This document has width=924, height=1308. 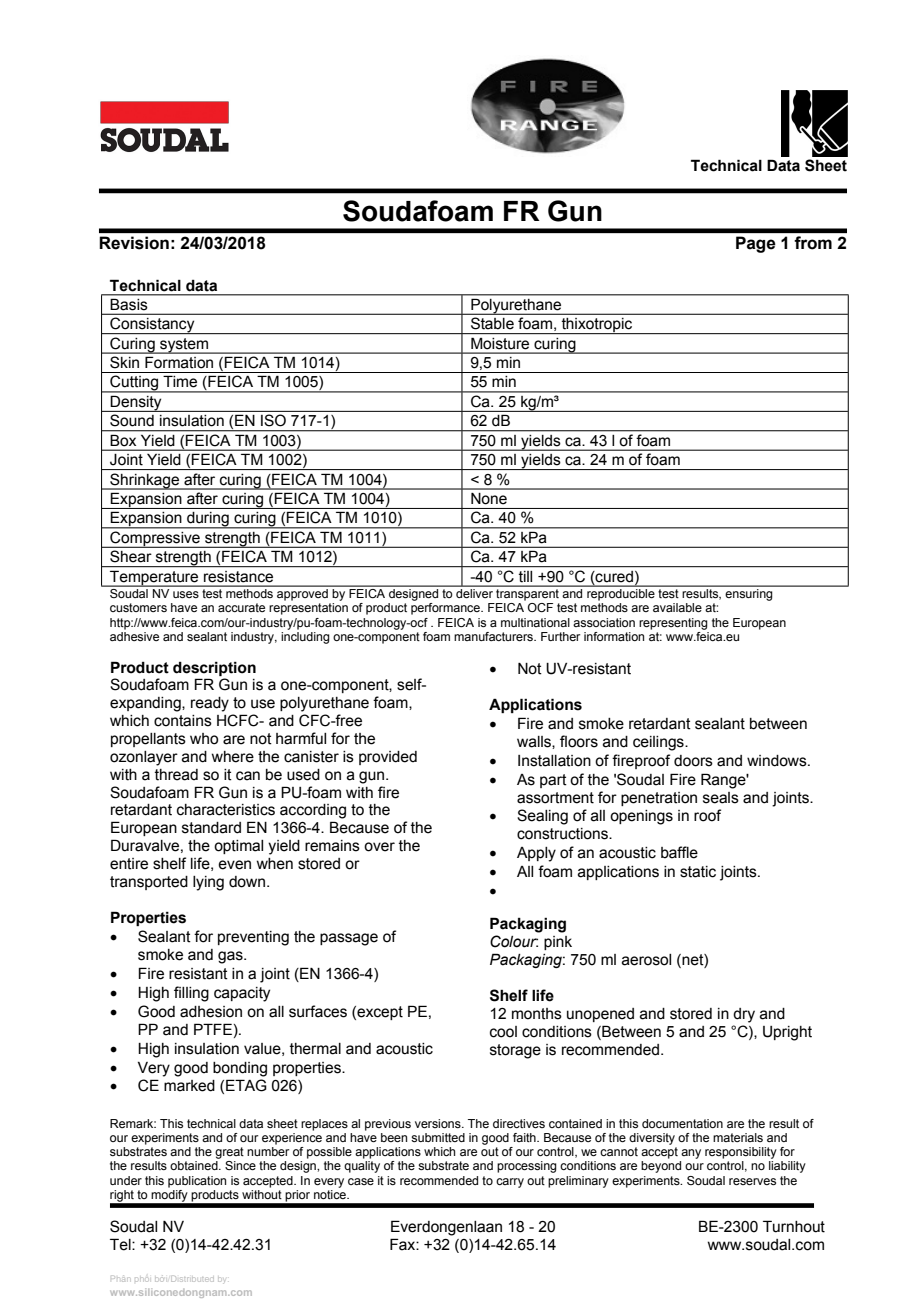 I want to click on dry, so click(x=744, y=1015).
